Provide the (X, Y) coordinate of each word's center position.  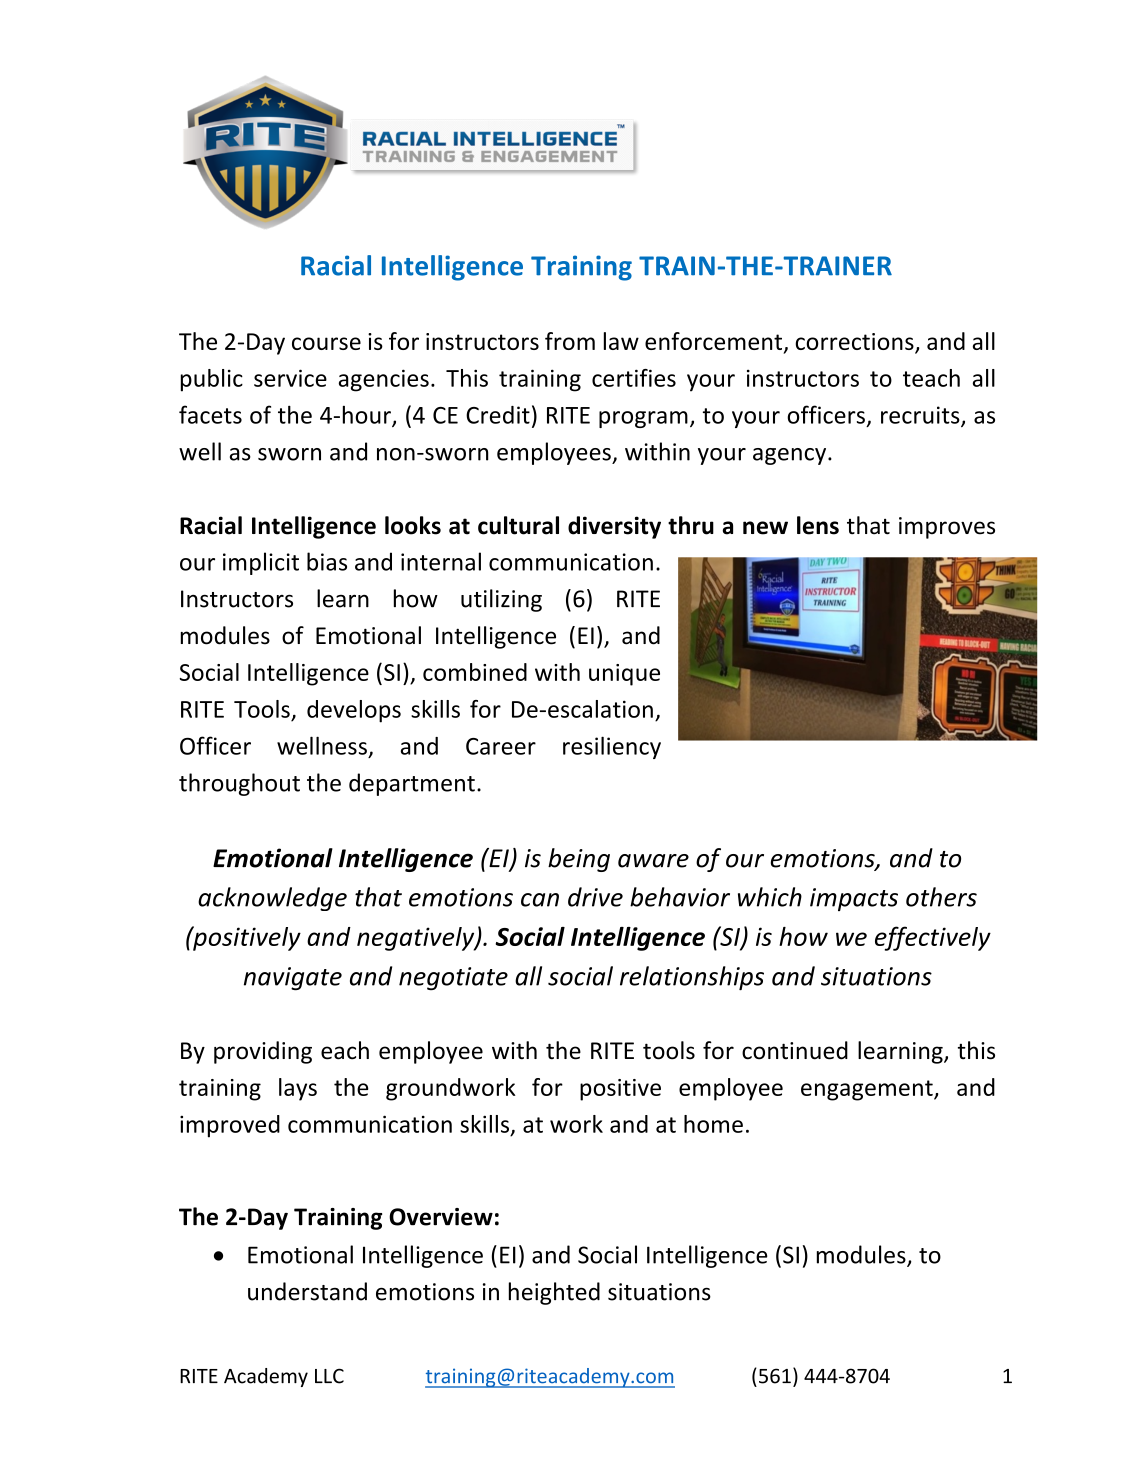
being (579, 860)
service (290, 378)
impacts (854, 899)
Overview (441, 1217)
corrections (855, 343)
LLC (329, 1376)
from (570, 341)
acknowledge (272, 899)
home (713, 1124)
